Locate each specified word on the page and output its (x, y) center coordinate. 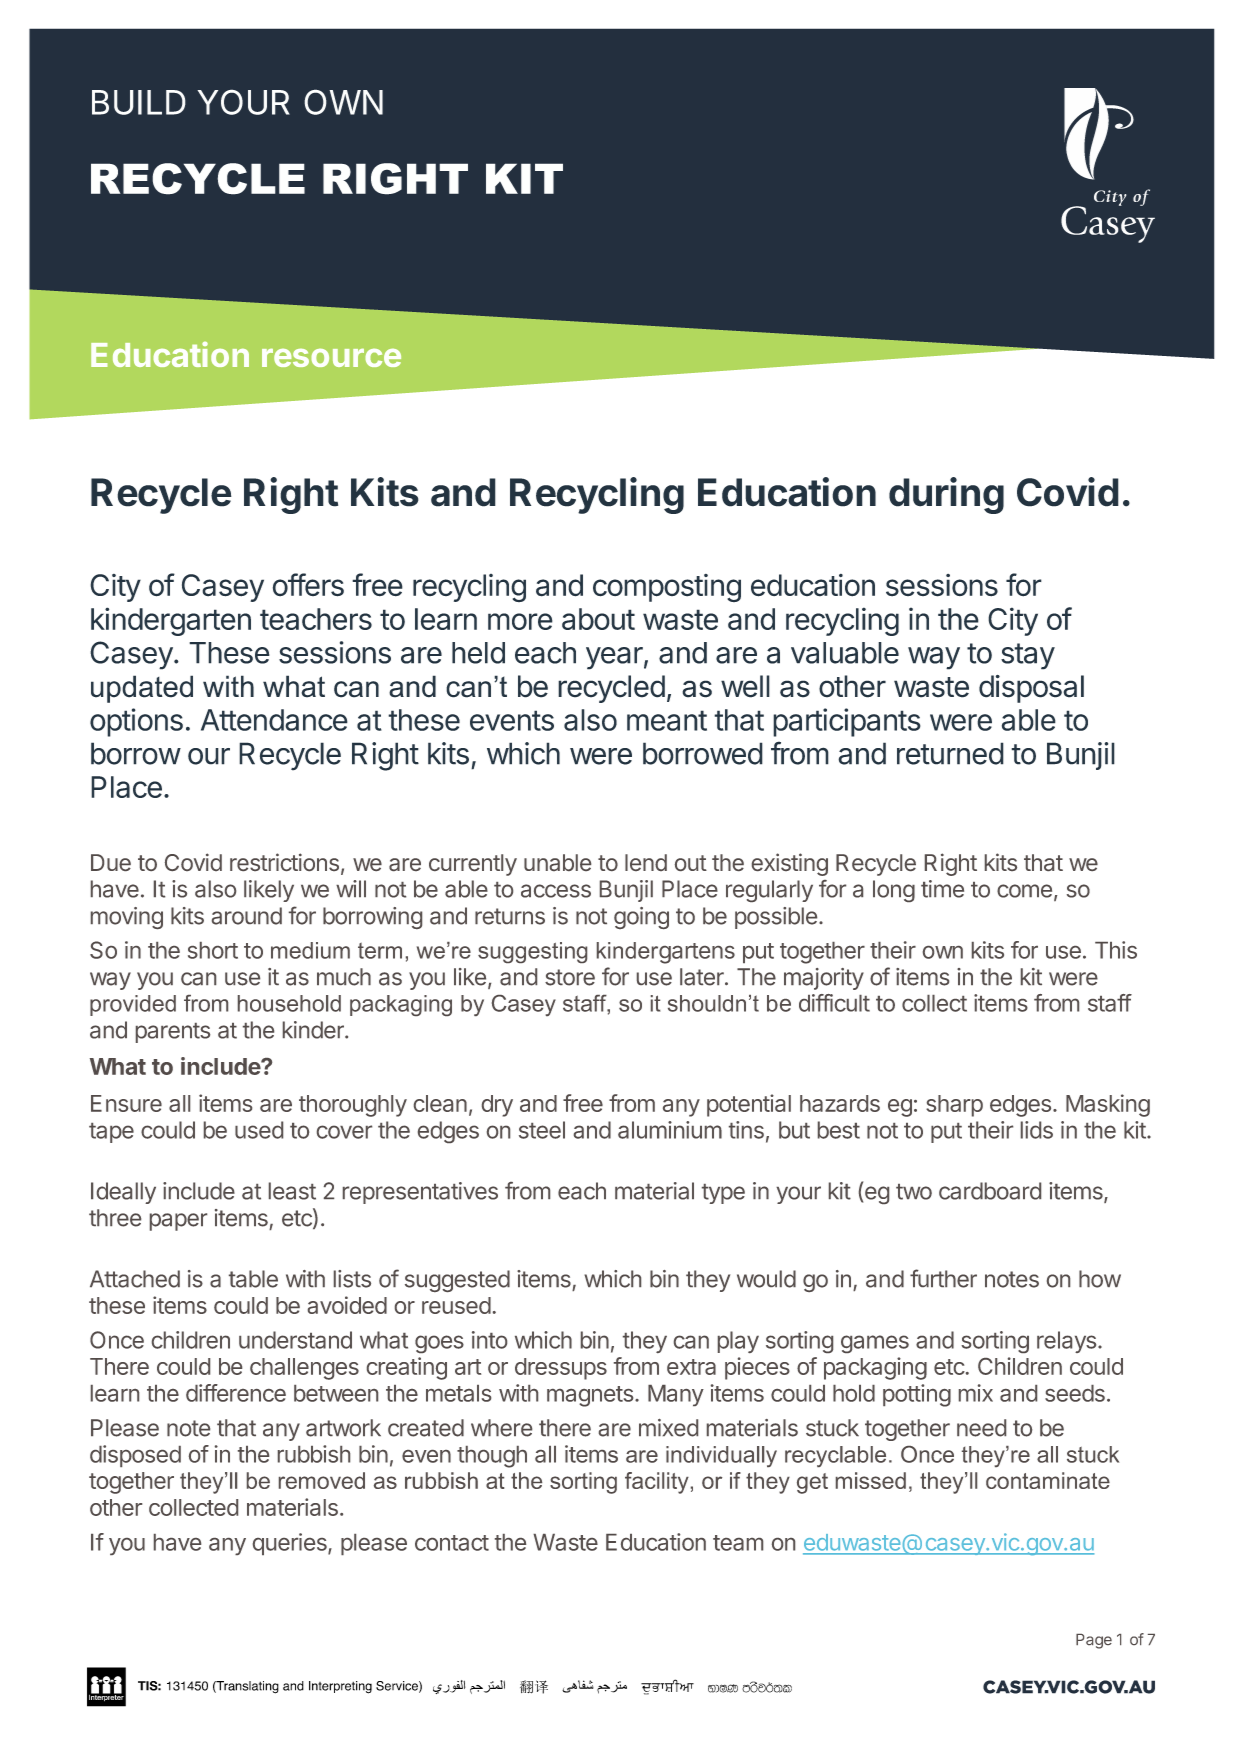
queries (291, 1544)
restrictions (284, 862)
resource (331, 358)
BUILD (139, 102)
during (946, 495)
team (738, 1543)
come (1024, 891)
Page (1094, 1641)
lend (646, 862)
